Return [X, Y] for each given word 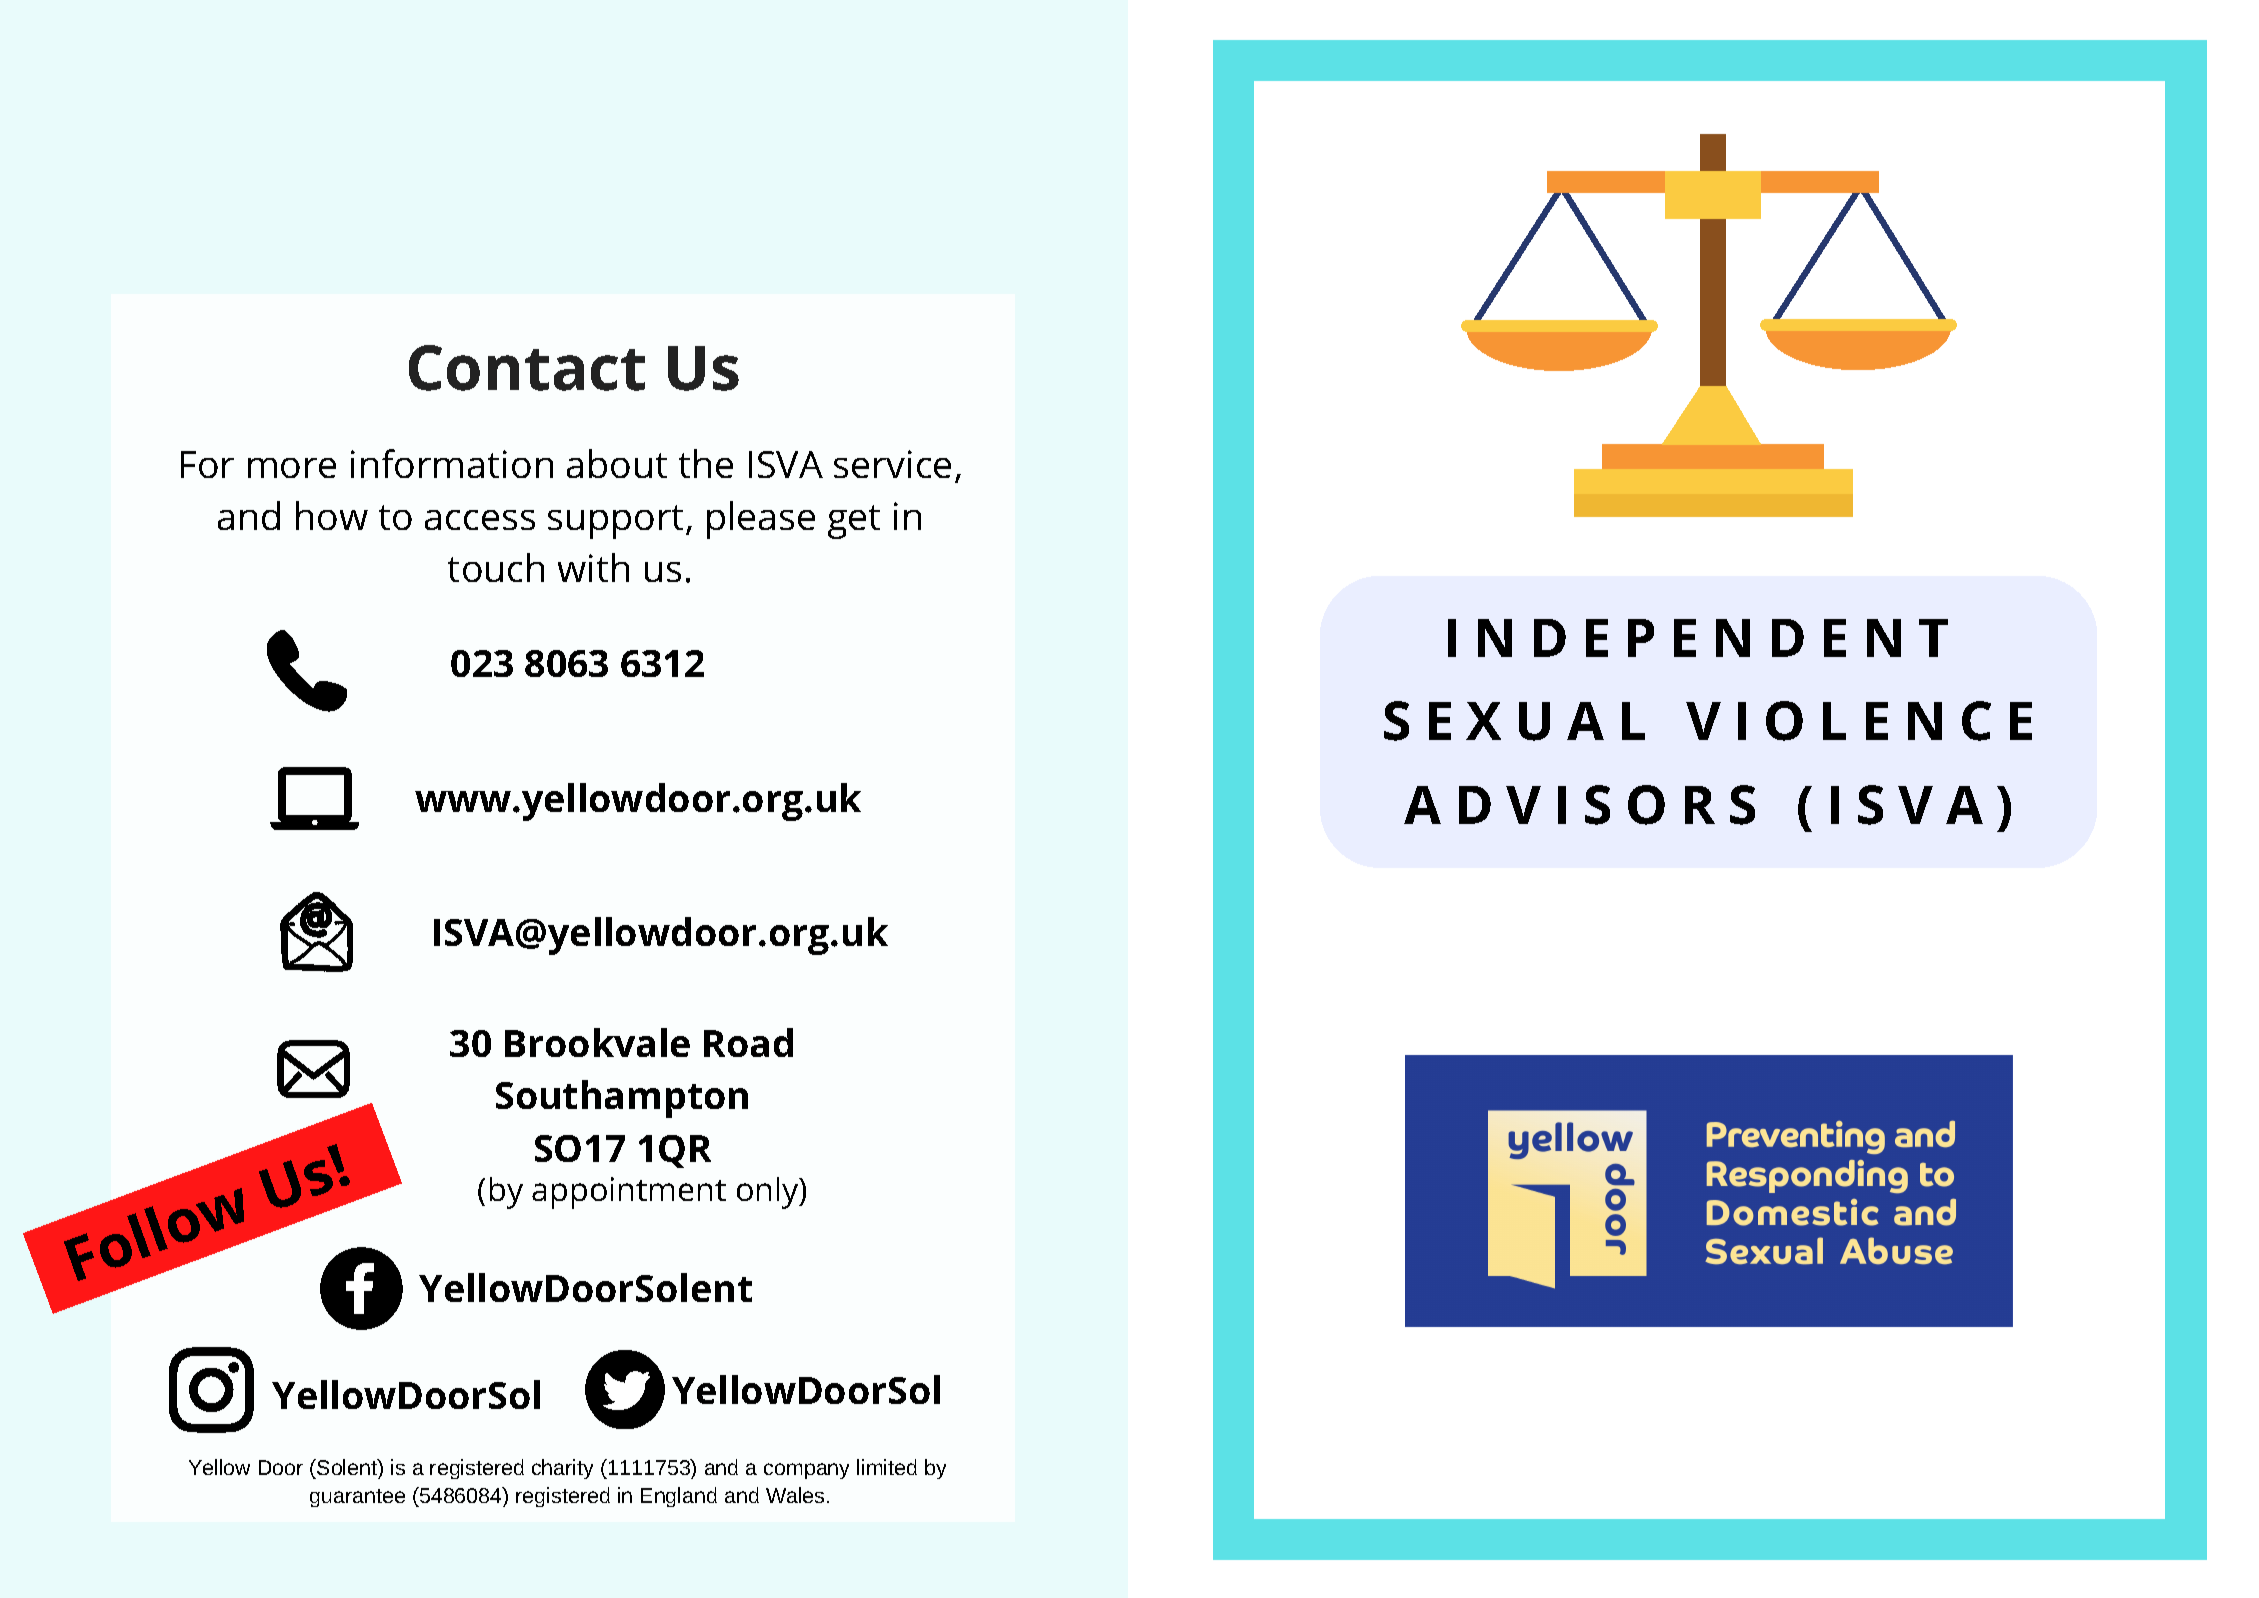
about [617, 463]
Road [748, 1042]
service [892, 464]
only [769, 1193]
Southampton [622, 1099]
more [292, 468]
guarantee [357, 1498]
